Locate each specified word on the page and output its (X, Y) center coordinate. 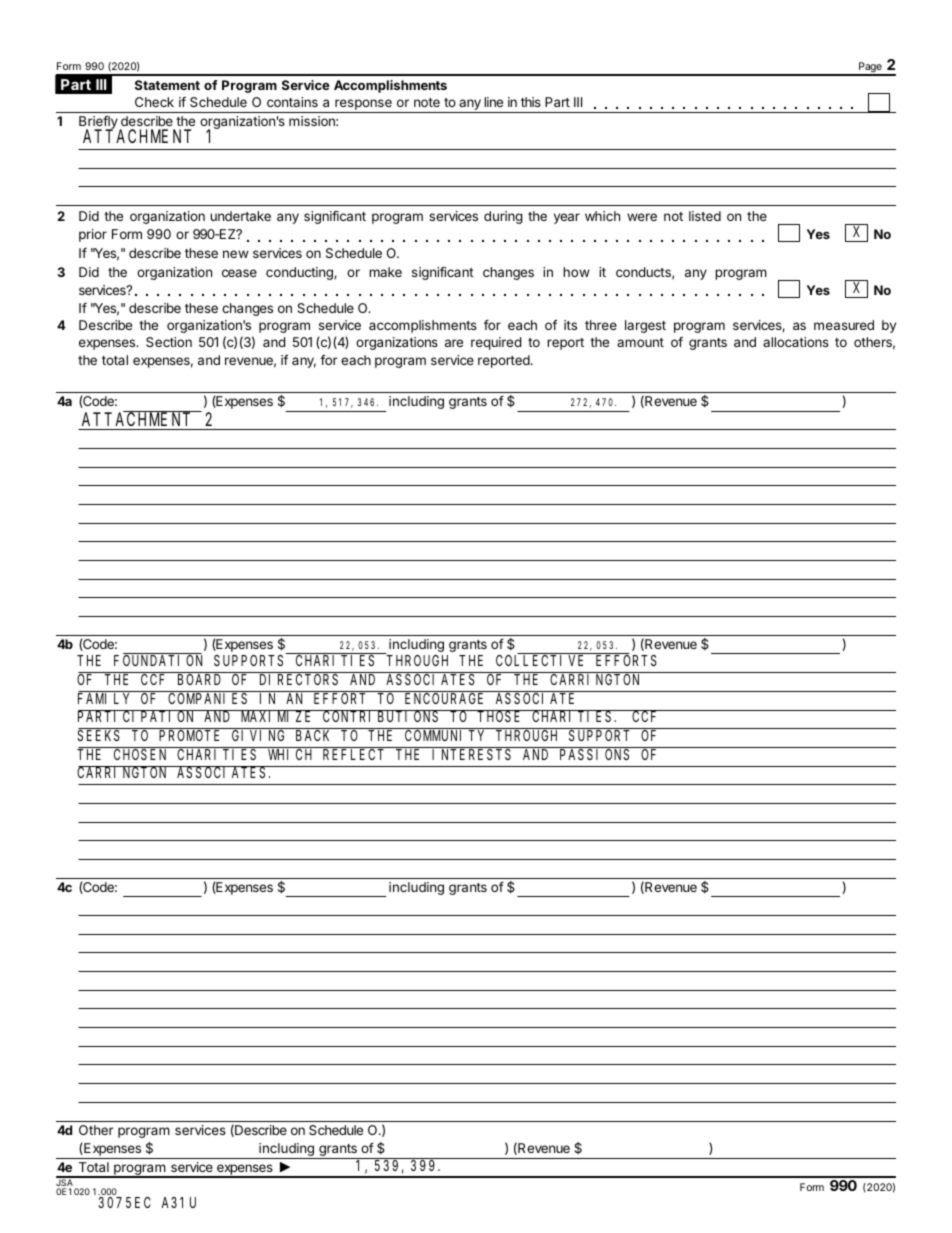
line (493, 102)
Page (870, 68)
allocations (796, 342)
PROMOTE (189, 735)
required (496, 343)
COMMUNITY (444, 735)
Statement (167, 85)
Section (169, 342)
